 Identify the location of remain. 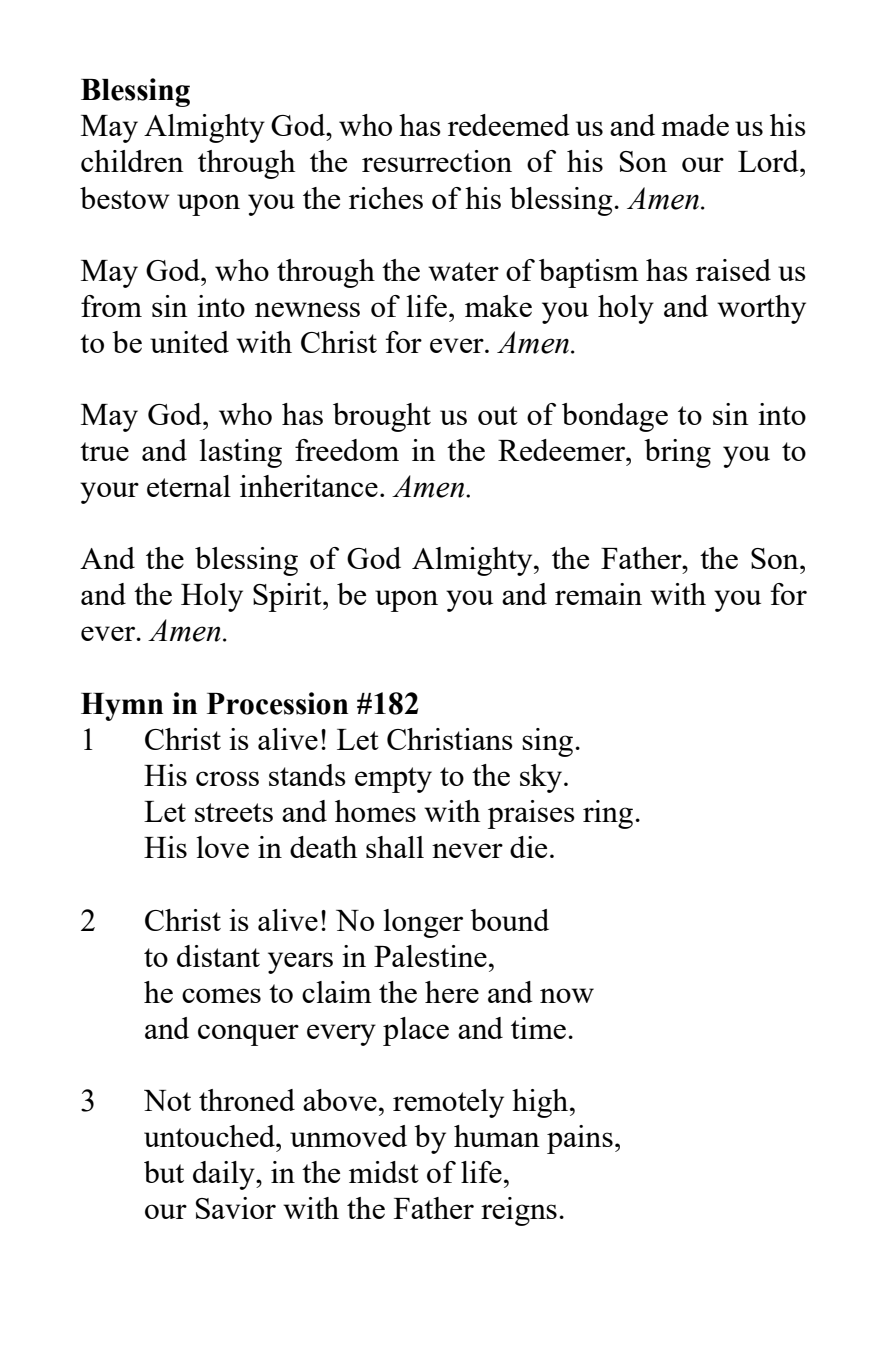
(598, 594).
